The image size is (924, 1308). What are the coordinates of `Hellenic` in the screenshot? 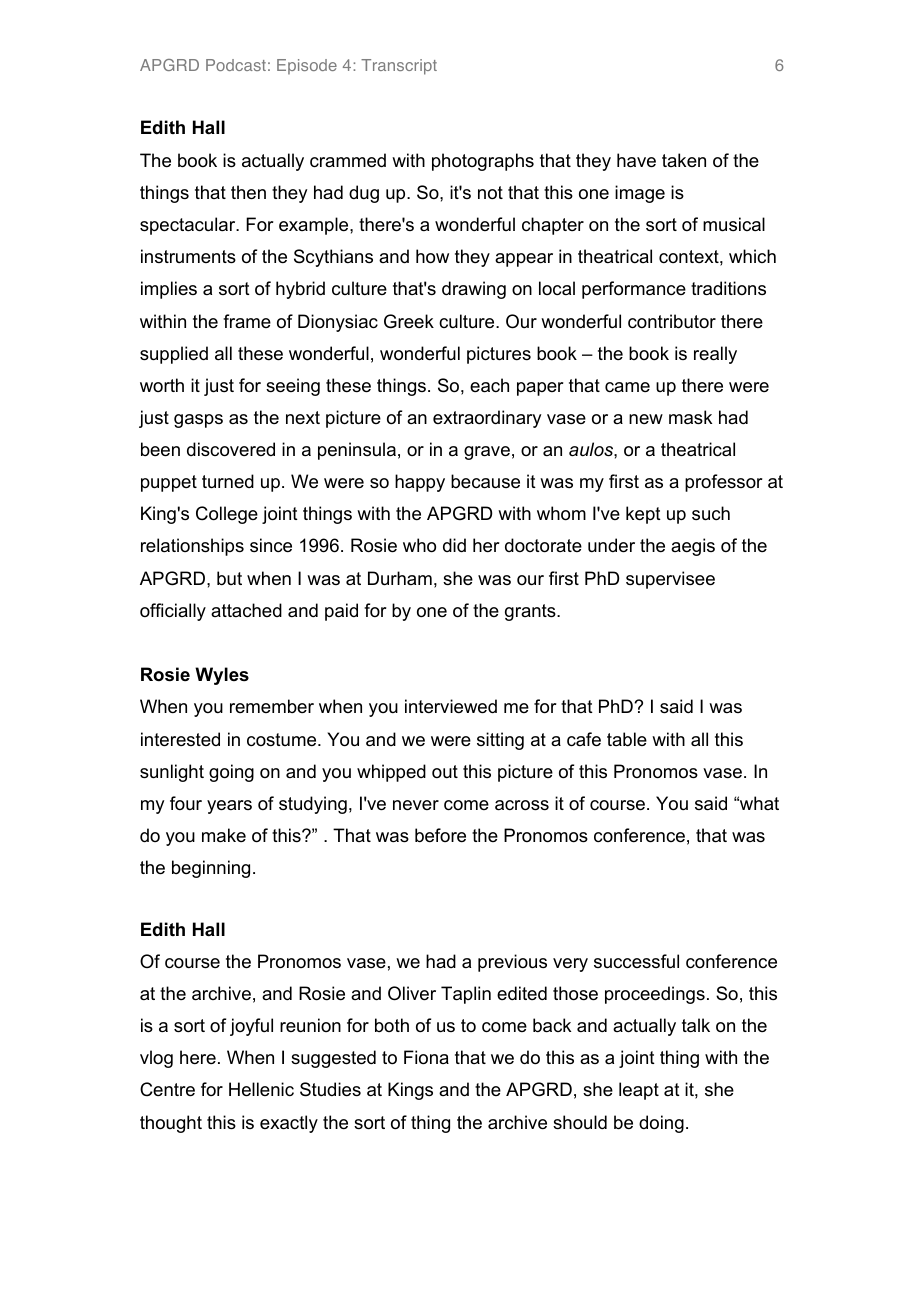 It's located at (261, 1089).
